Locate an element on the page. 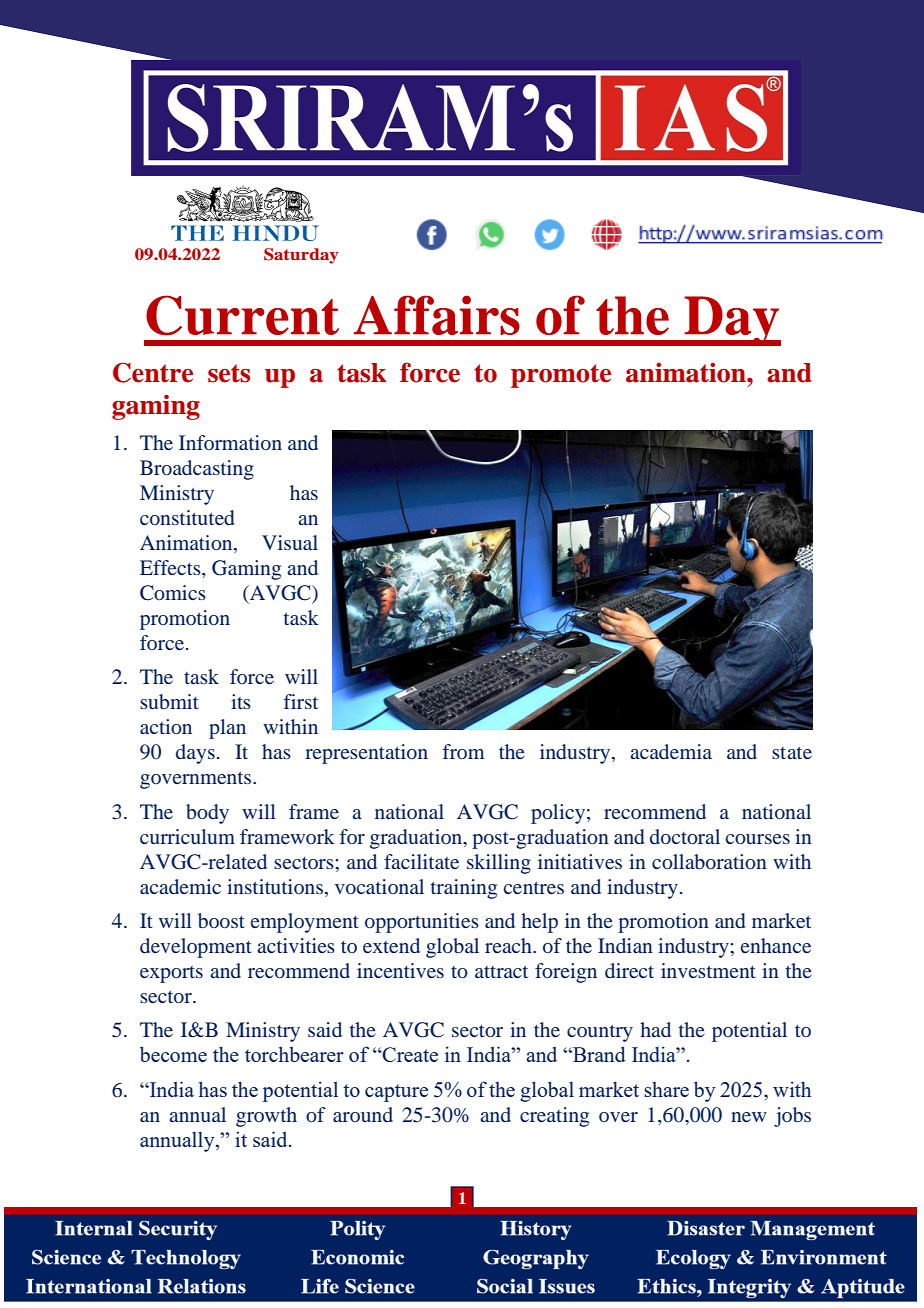 This image has height=1308, width=924. promote is located at coordinates (561, 376).
